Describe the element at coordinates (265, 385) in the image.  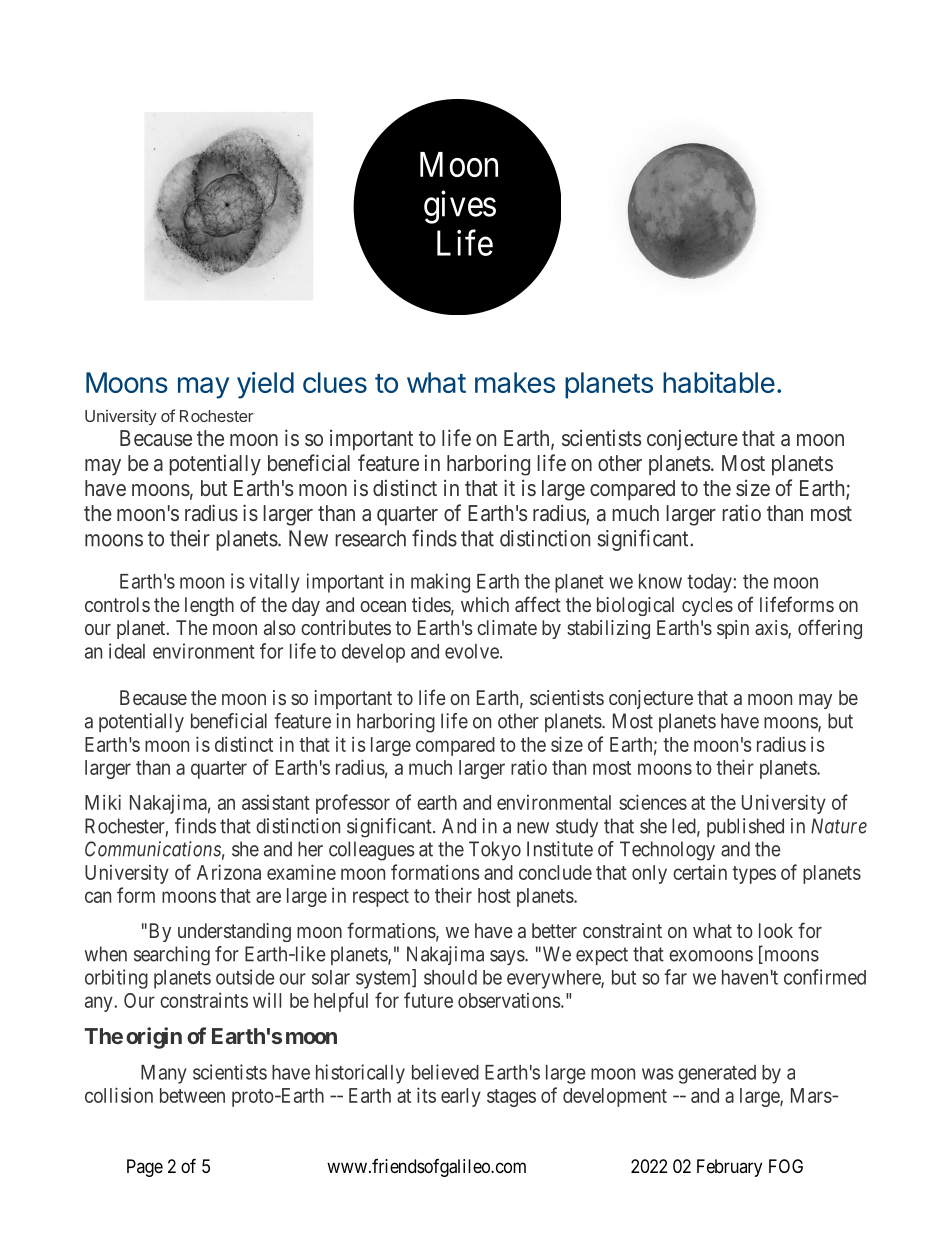
I see `yield` at that location.
